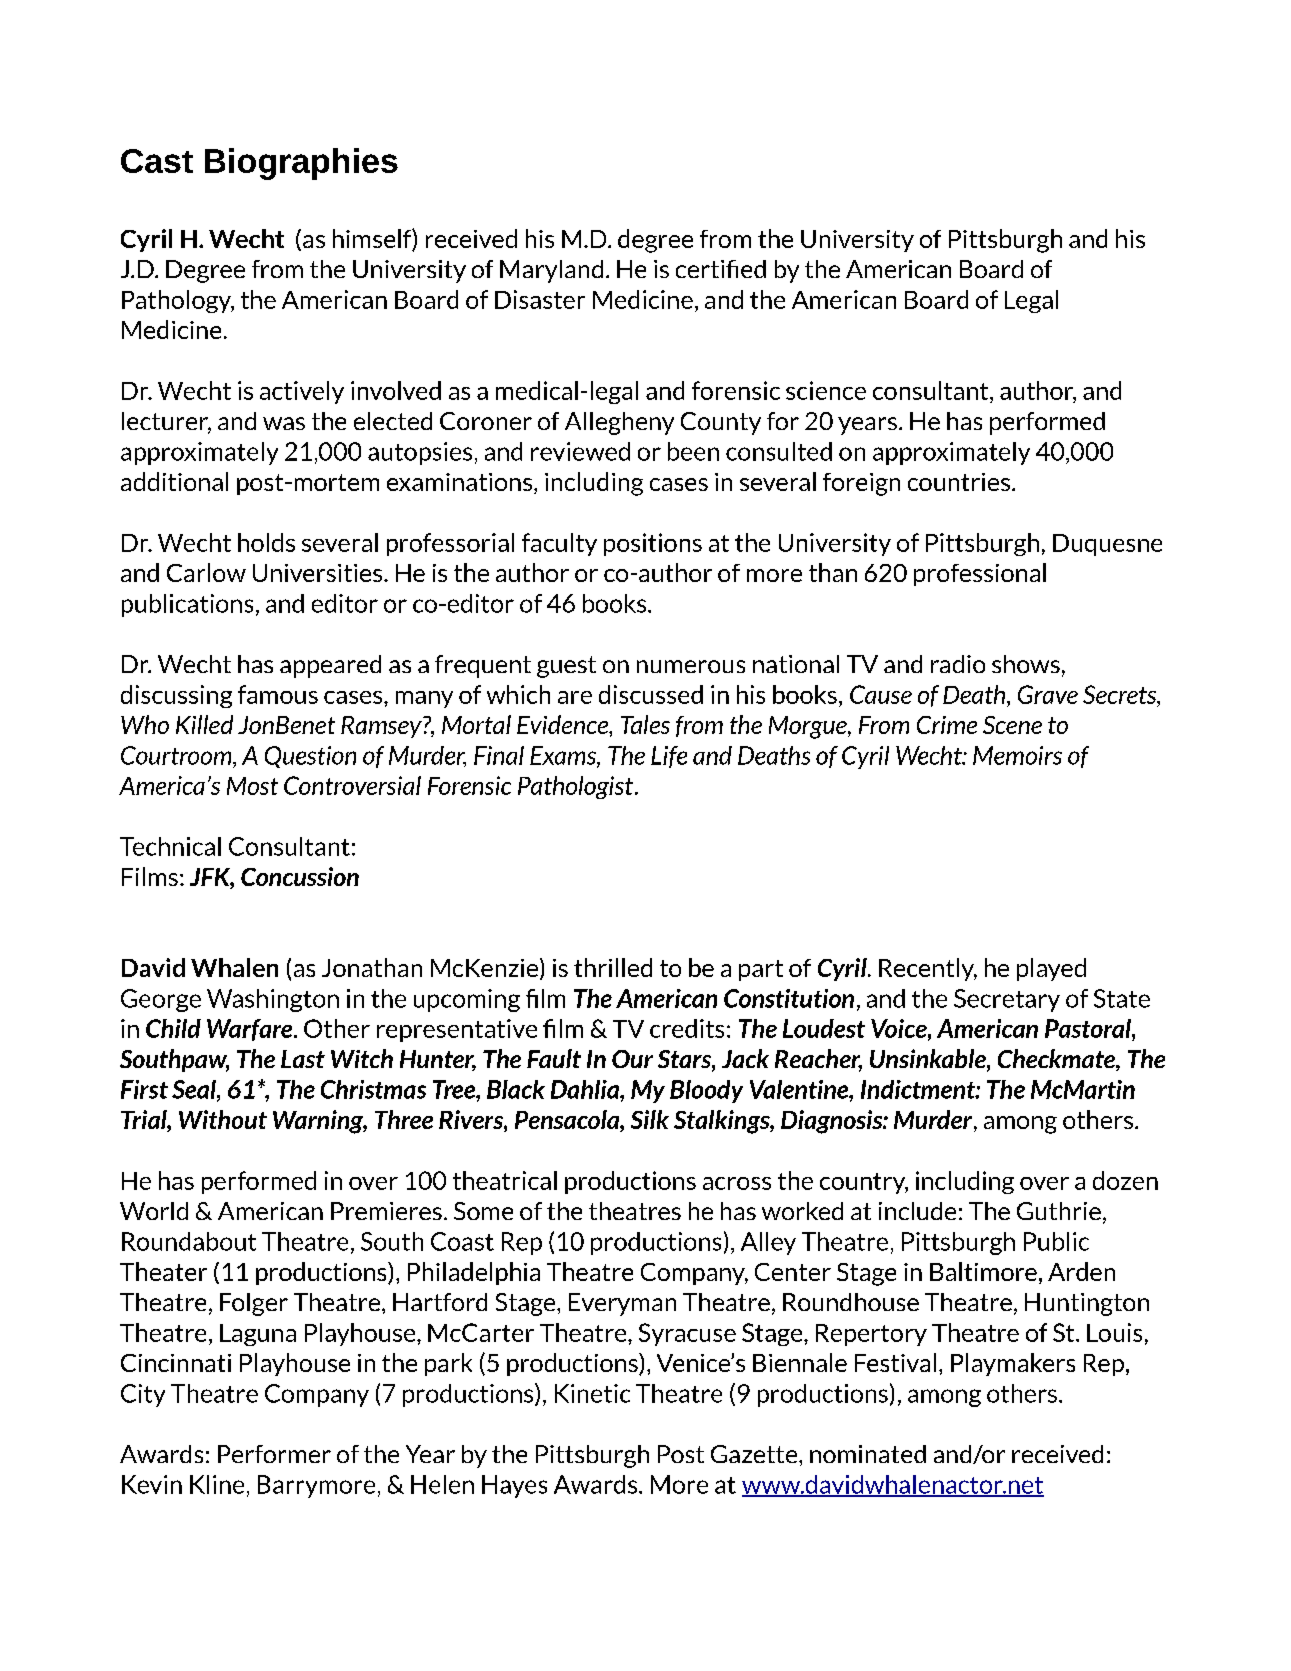  Describe the element at coordinates (721, 269) in the screenshot. I see `certified` at that location.
